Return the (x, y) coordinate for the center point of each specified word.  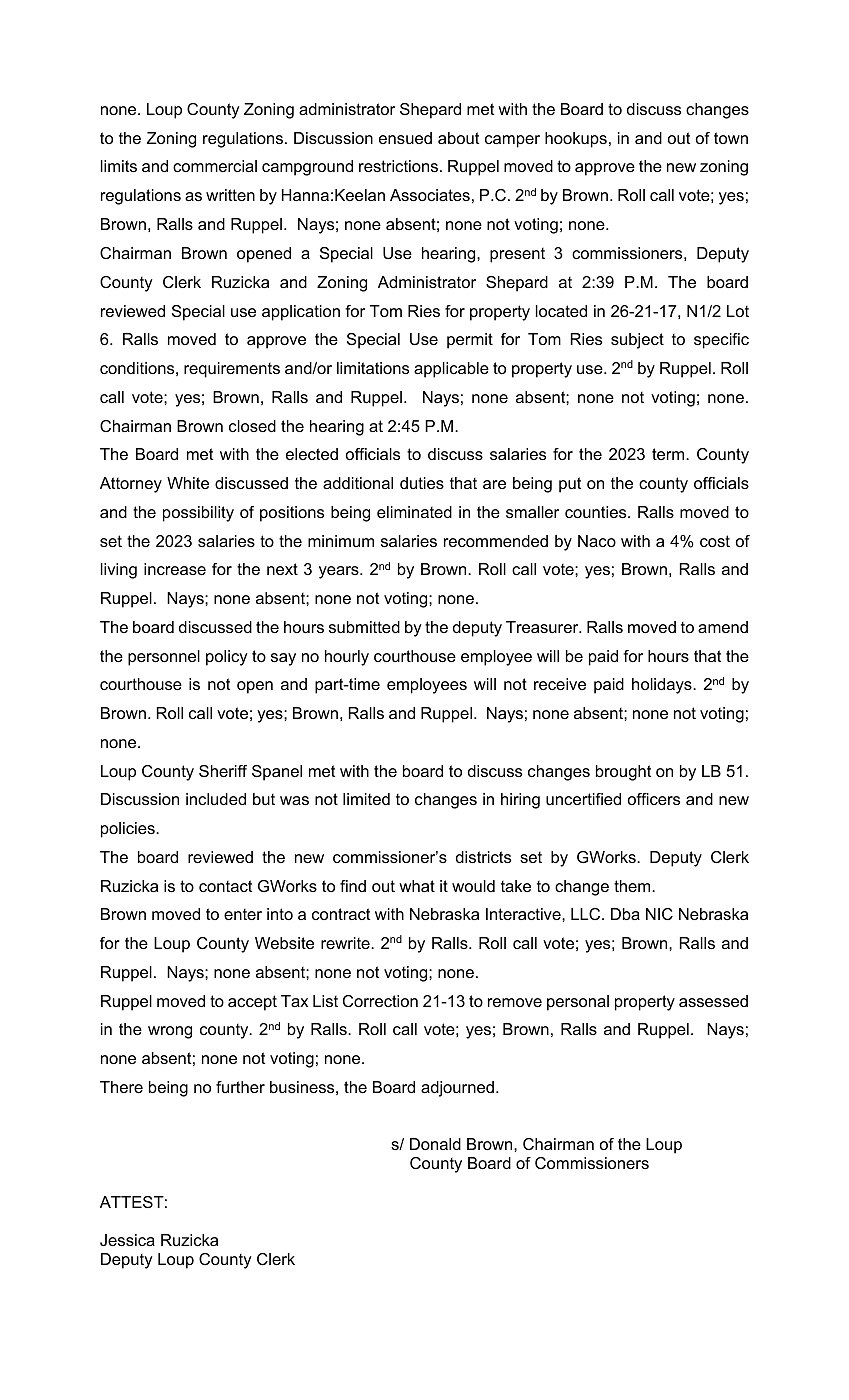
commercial (215, 166)
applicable (451, 370)
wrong (170, 1032)
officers (654, 799)
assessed (713, 1001)
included (216, 799)
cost (715, 541)
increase (175, 569)
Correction (380, 1001)
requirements (232, 370)
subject (637, 341)
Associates (430, 195)
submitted (364, 627)
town (731, 138)
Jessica (127, 1240)
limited (366, 799)
